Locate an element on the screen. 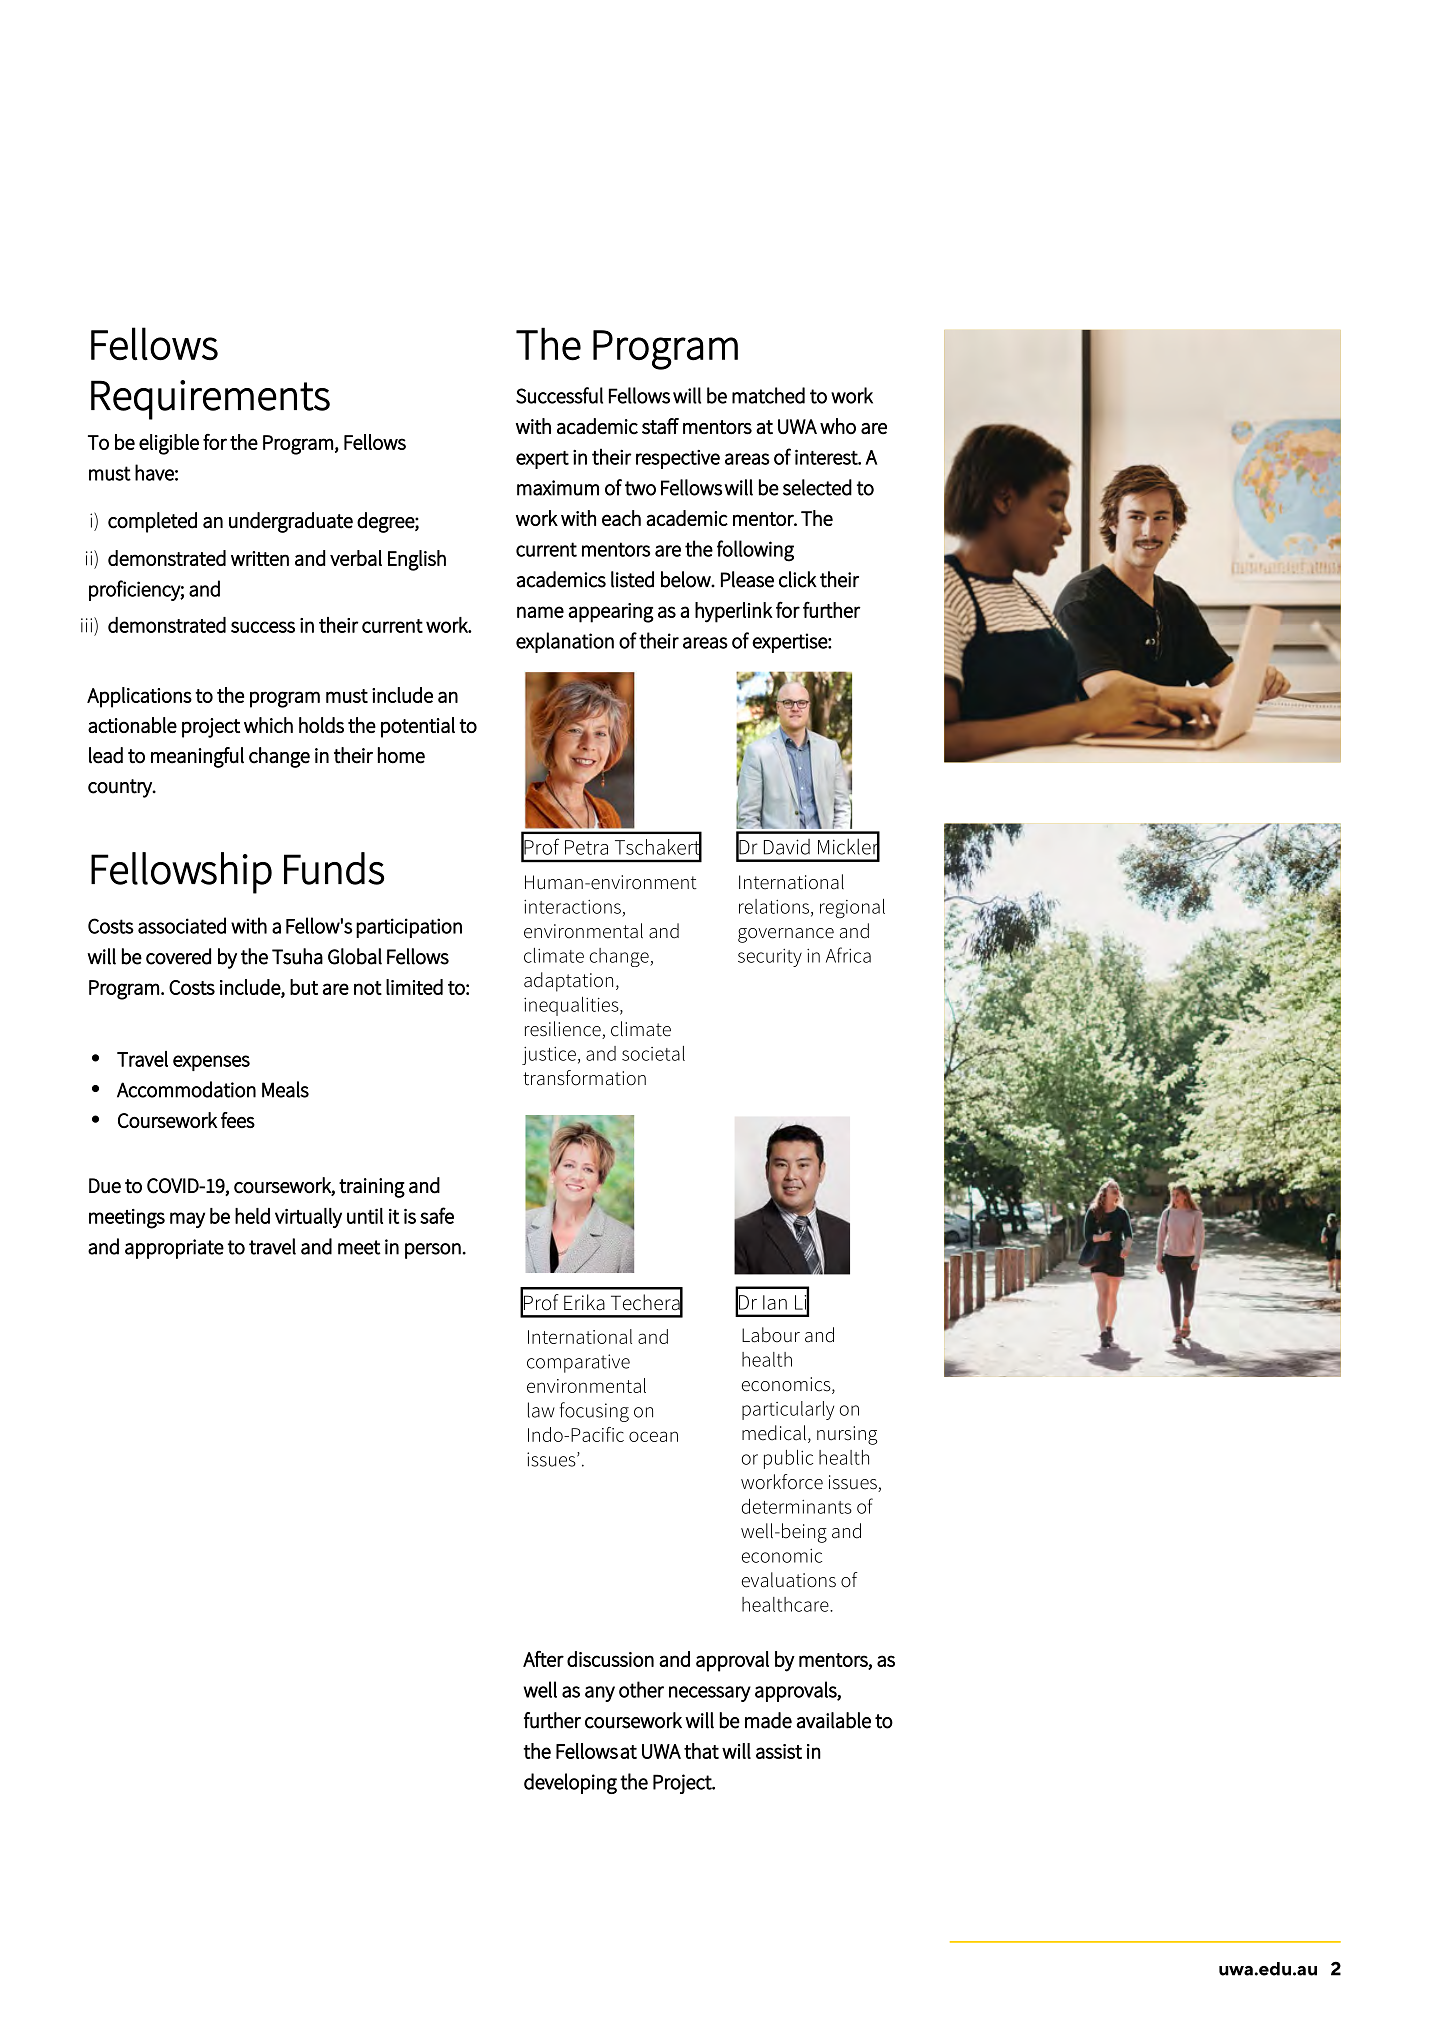 The width and height of the screenshot is (1429, 2020). matched is located at coordinates (768, 395).
